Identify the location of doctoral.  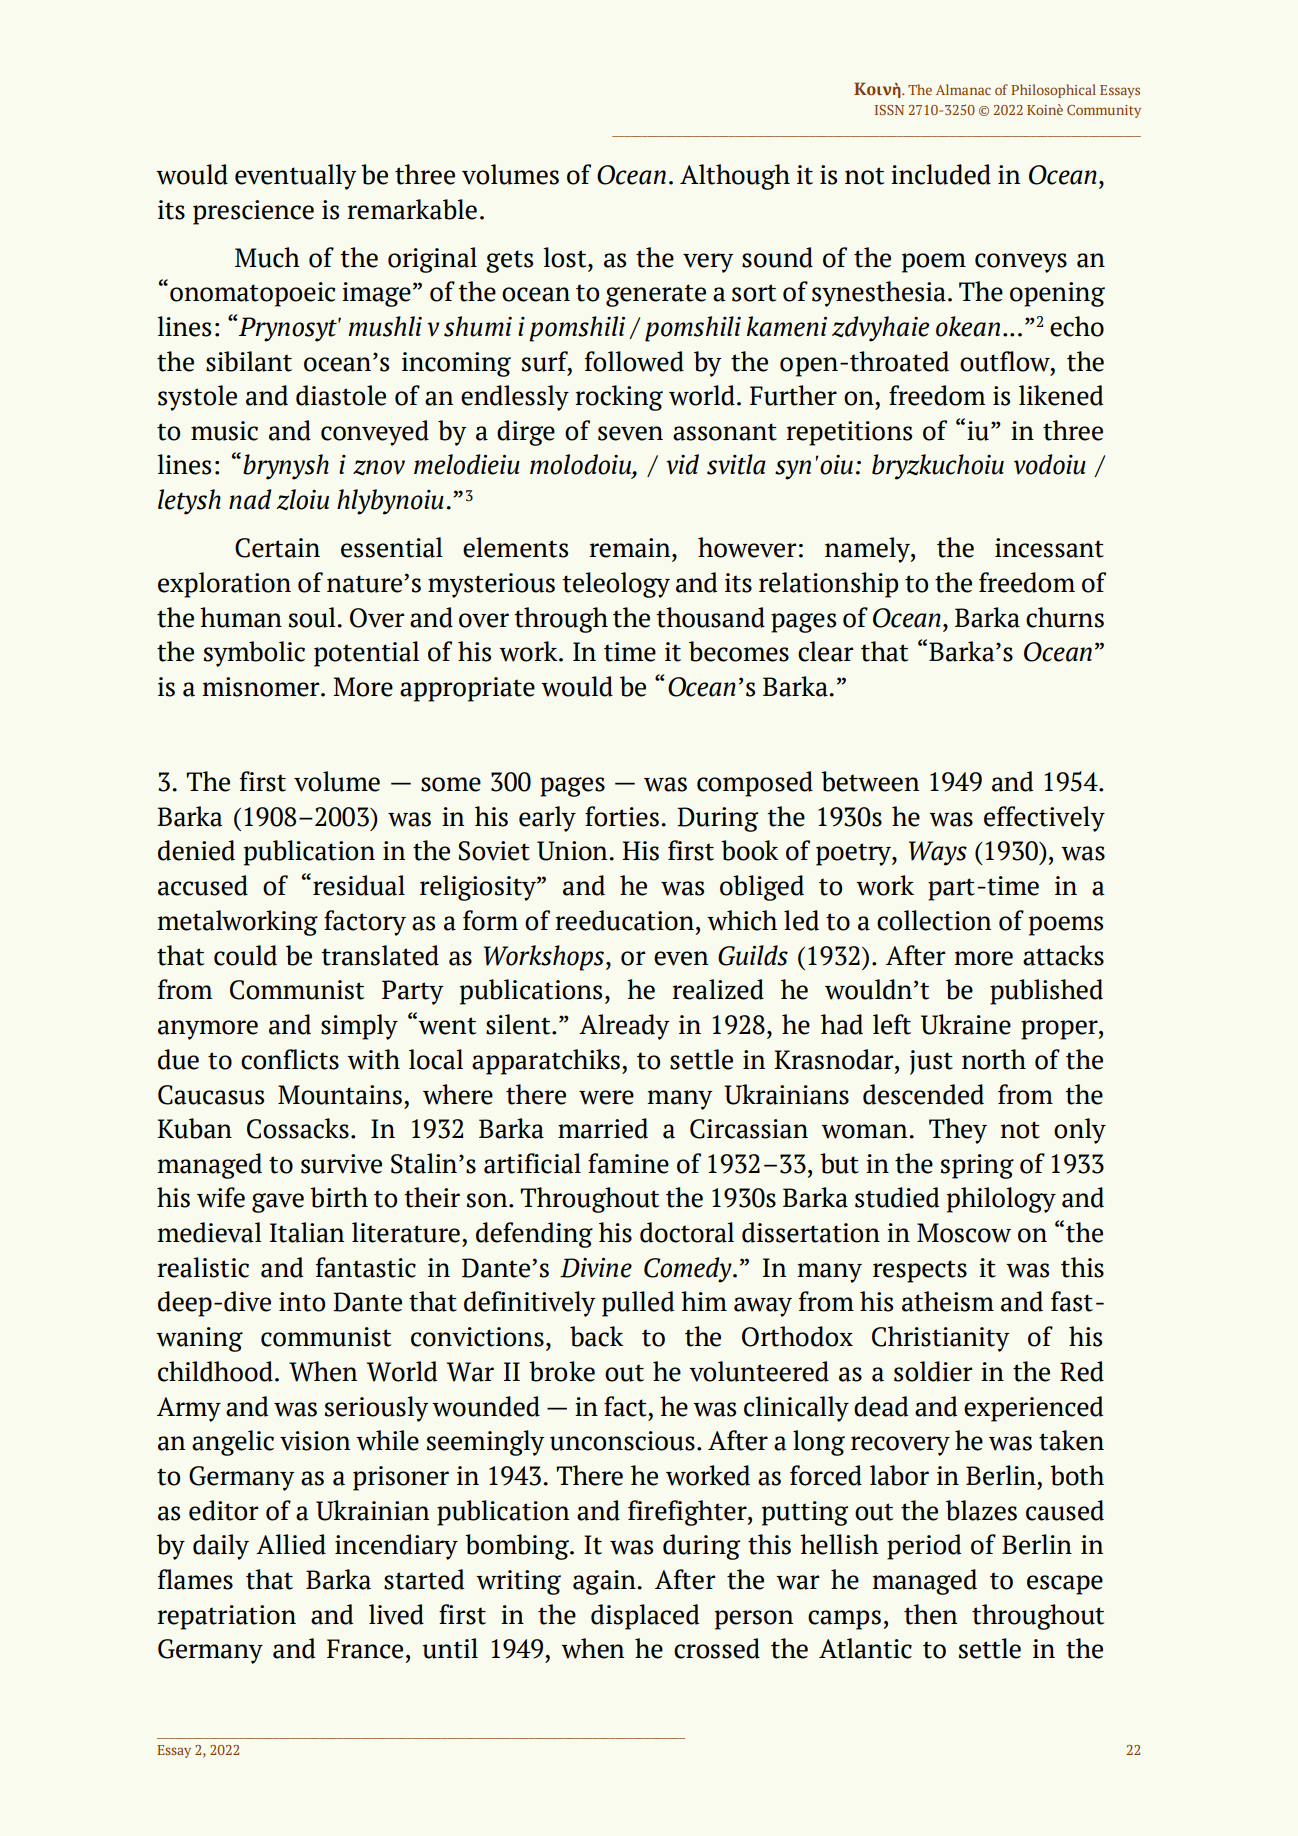
(687, 1232).
